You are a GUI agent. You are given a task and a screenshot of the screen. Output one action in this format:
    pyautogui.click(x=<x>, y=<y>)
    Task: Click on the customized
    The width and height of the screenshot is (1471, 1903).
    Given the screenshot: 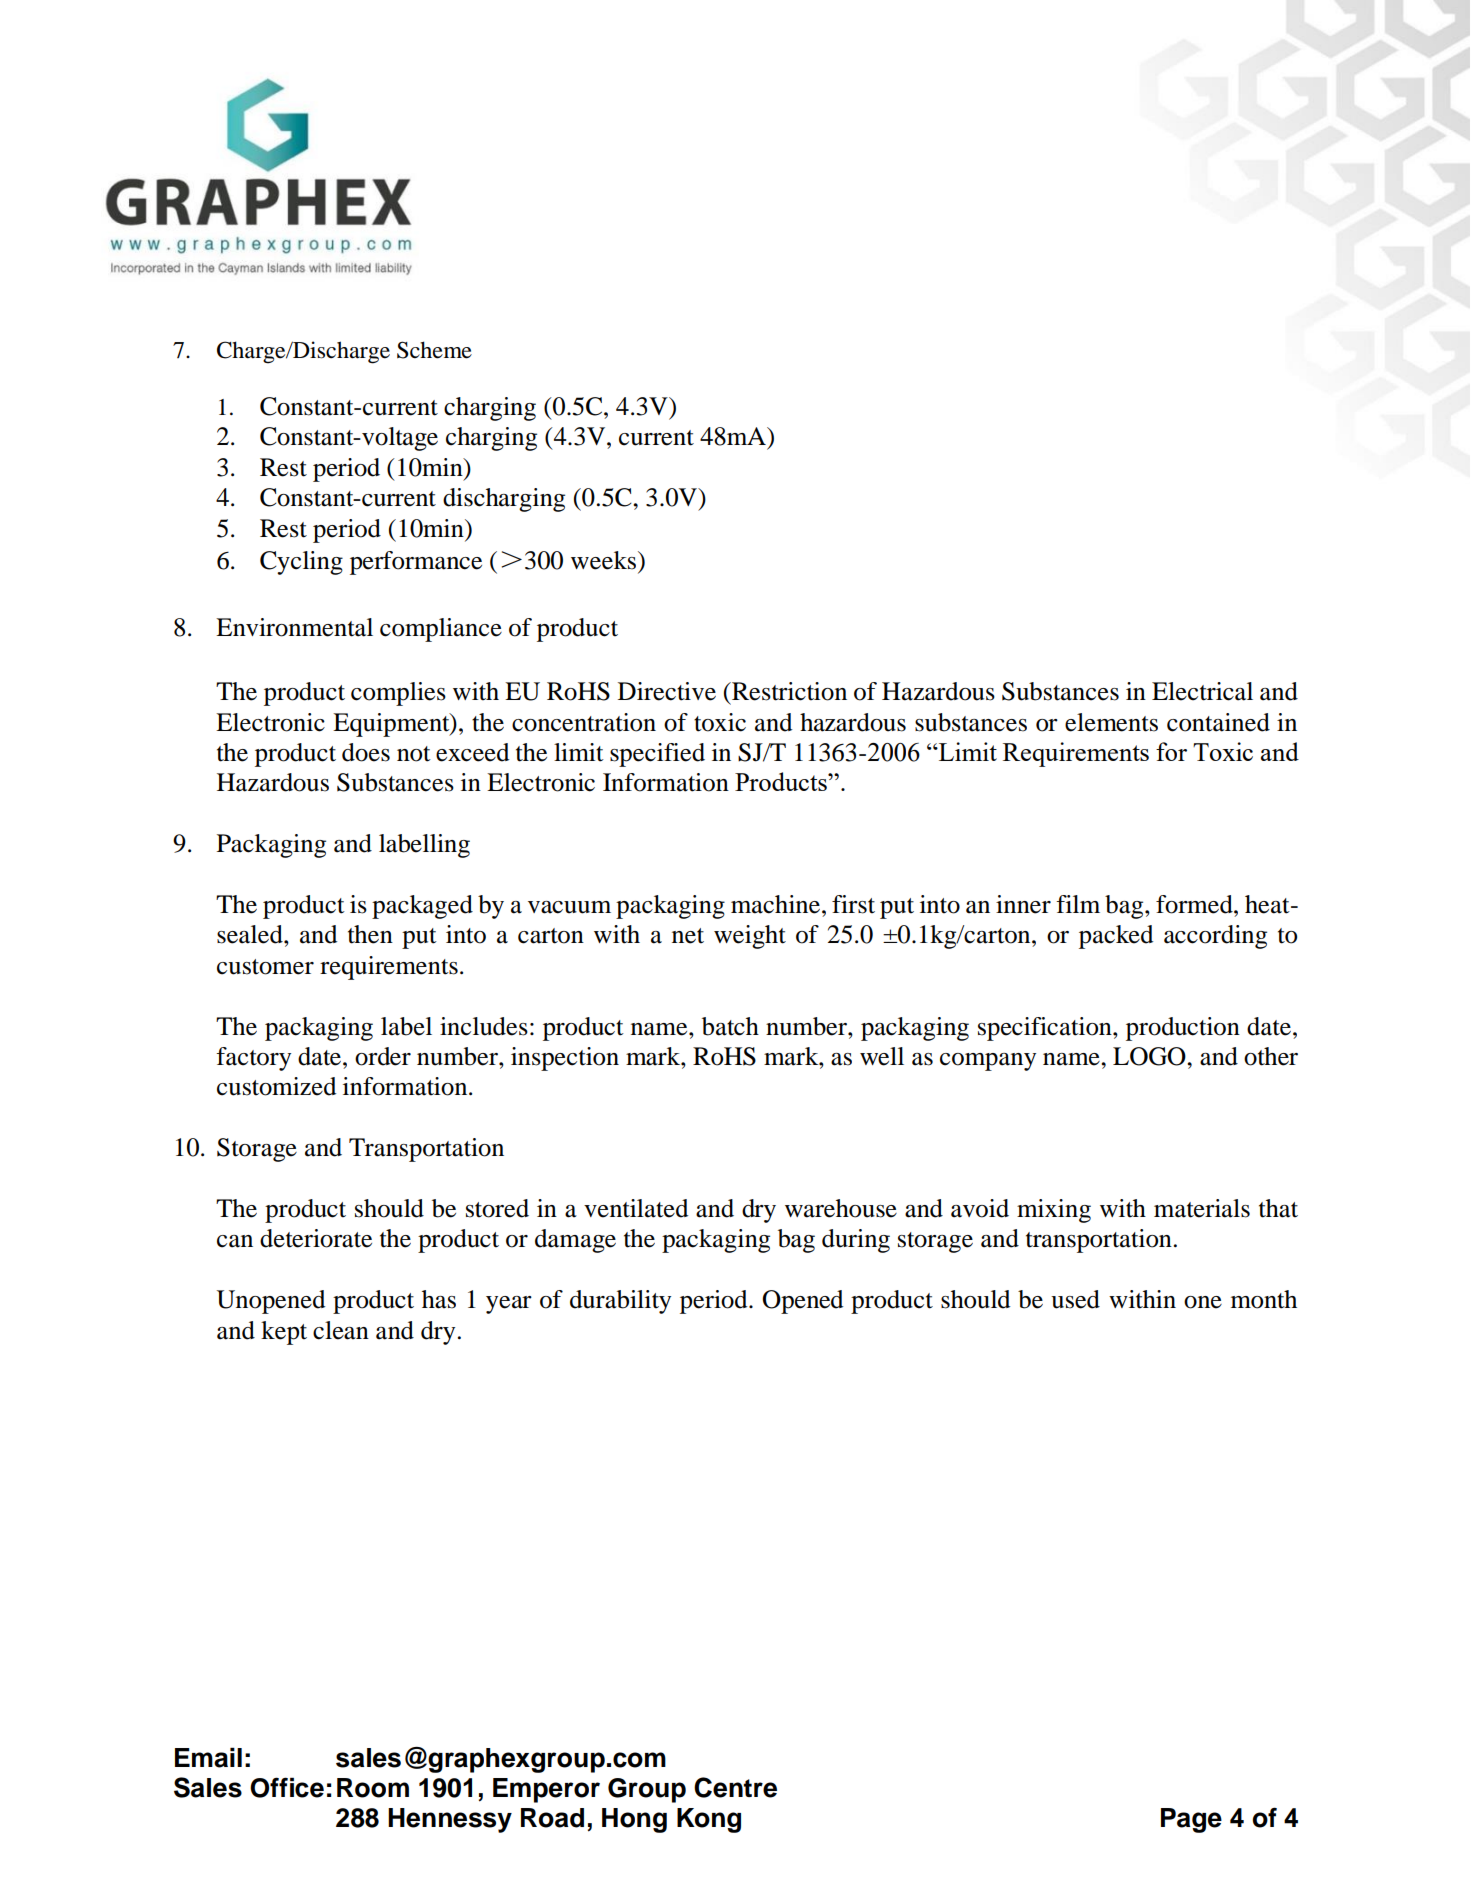 What is the action you would take?
    pyautogui.click(x=276, y=1086)
